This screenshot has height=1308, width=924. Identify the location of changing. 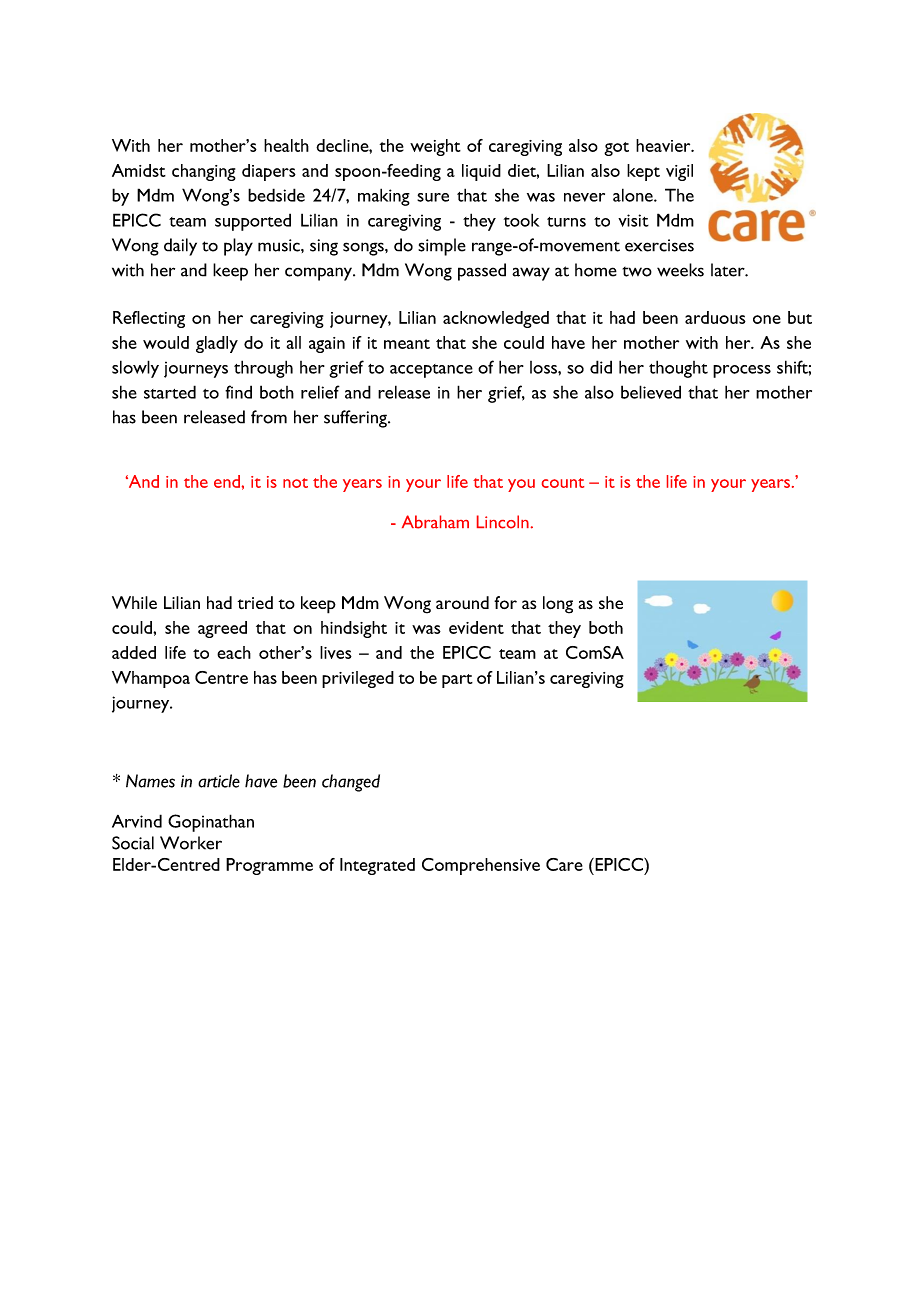
(204, 172).
